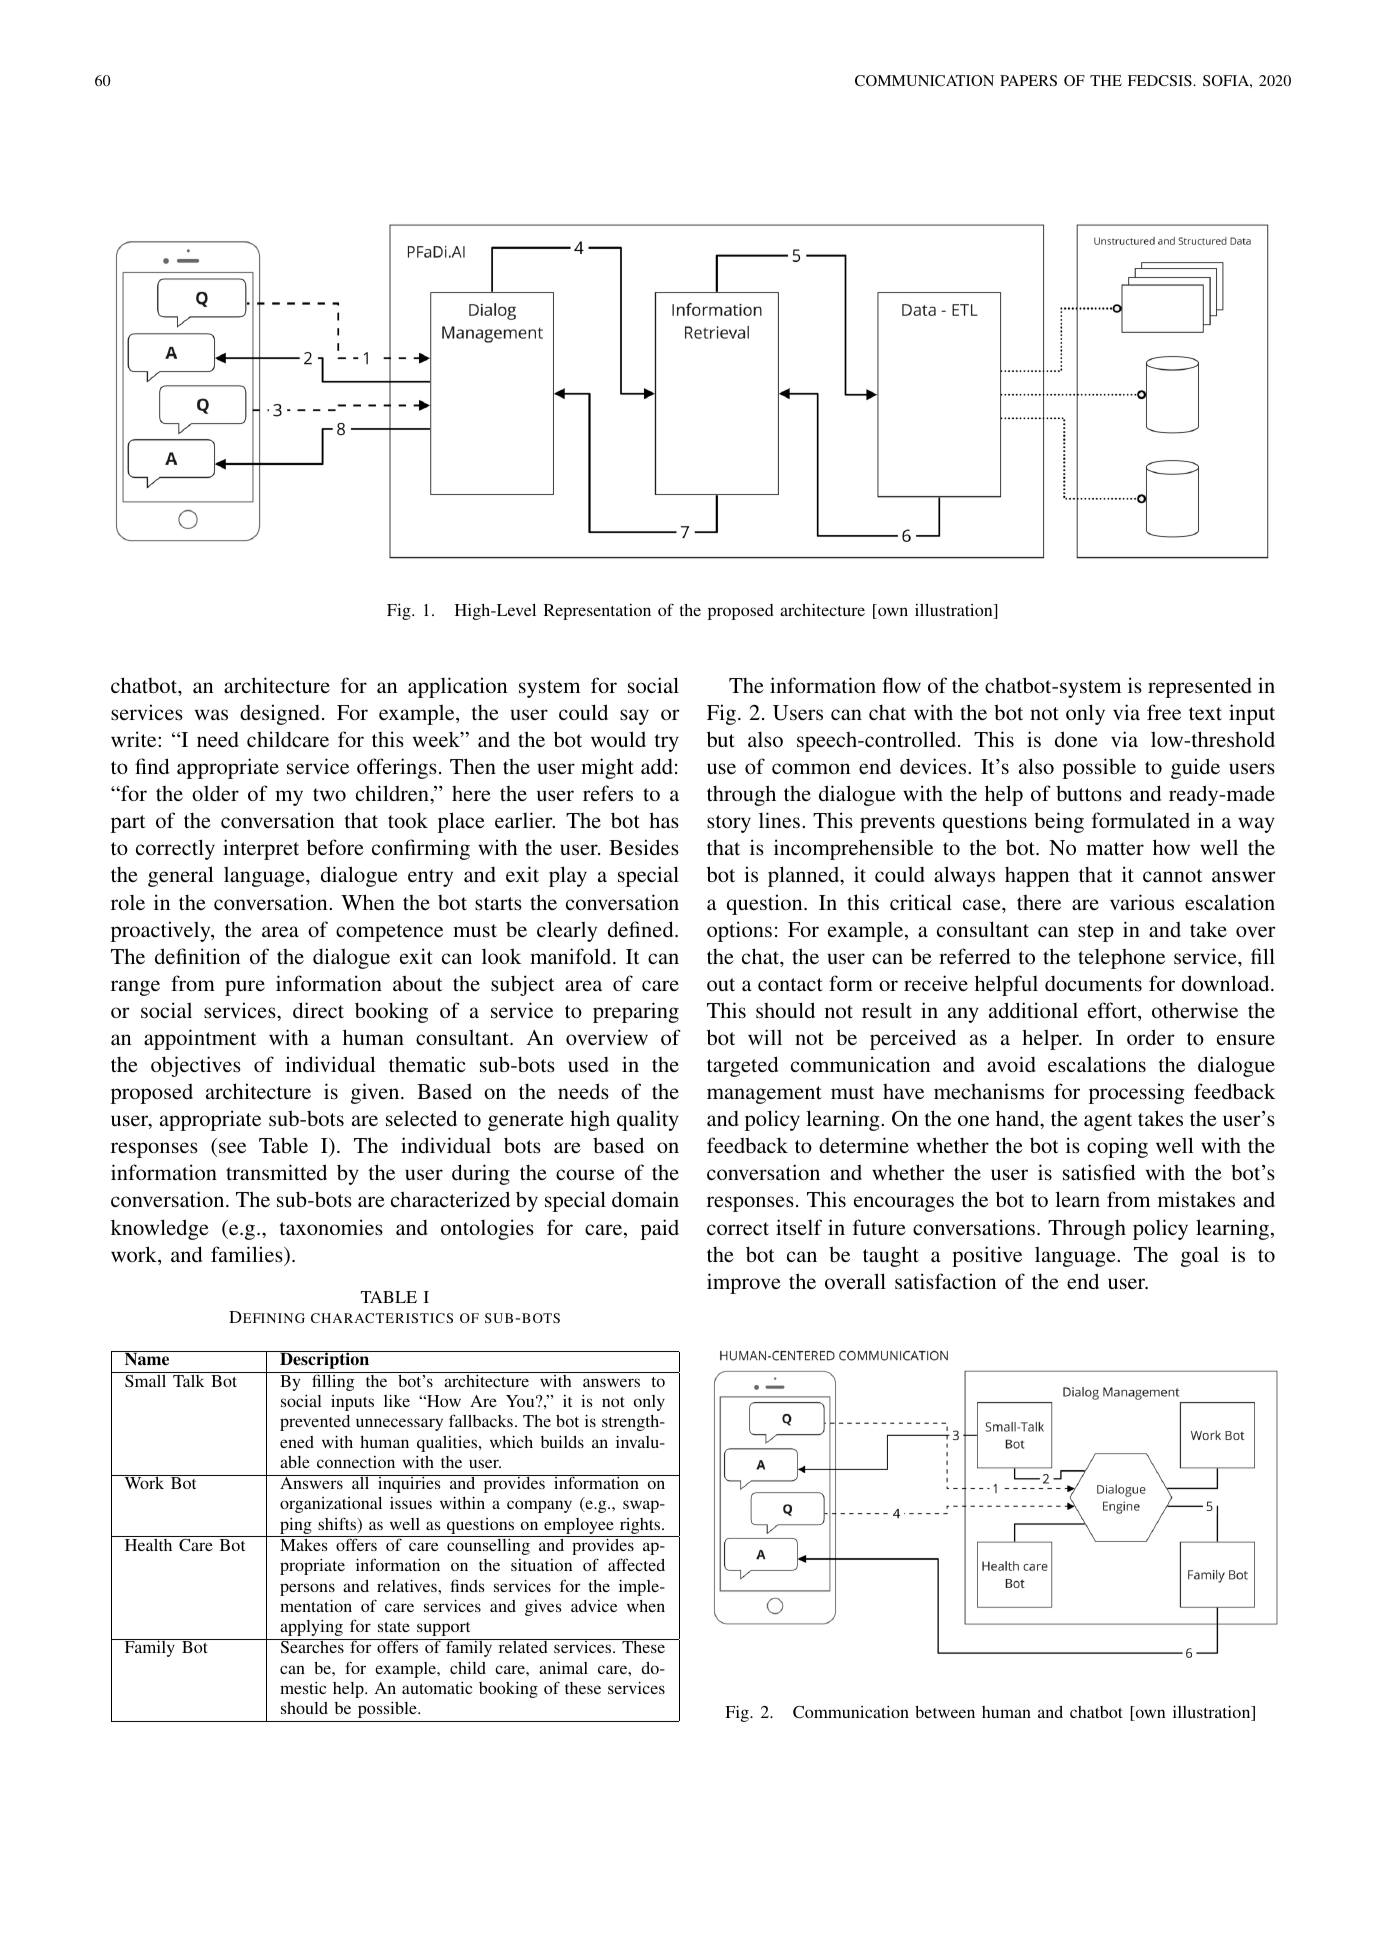  Describe the element at coordinates (1164, 712) in the page. I see `free` at that location.
